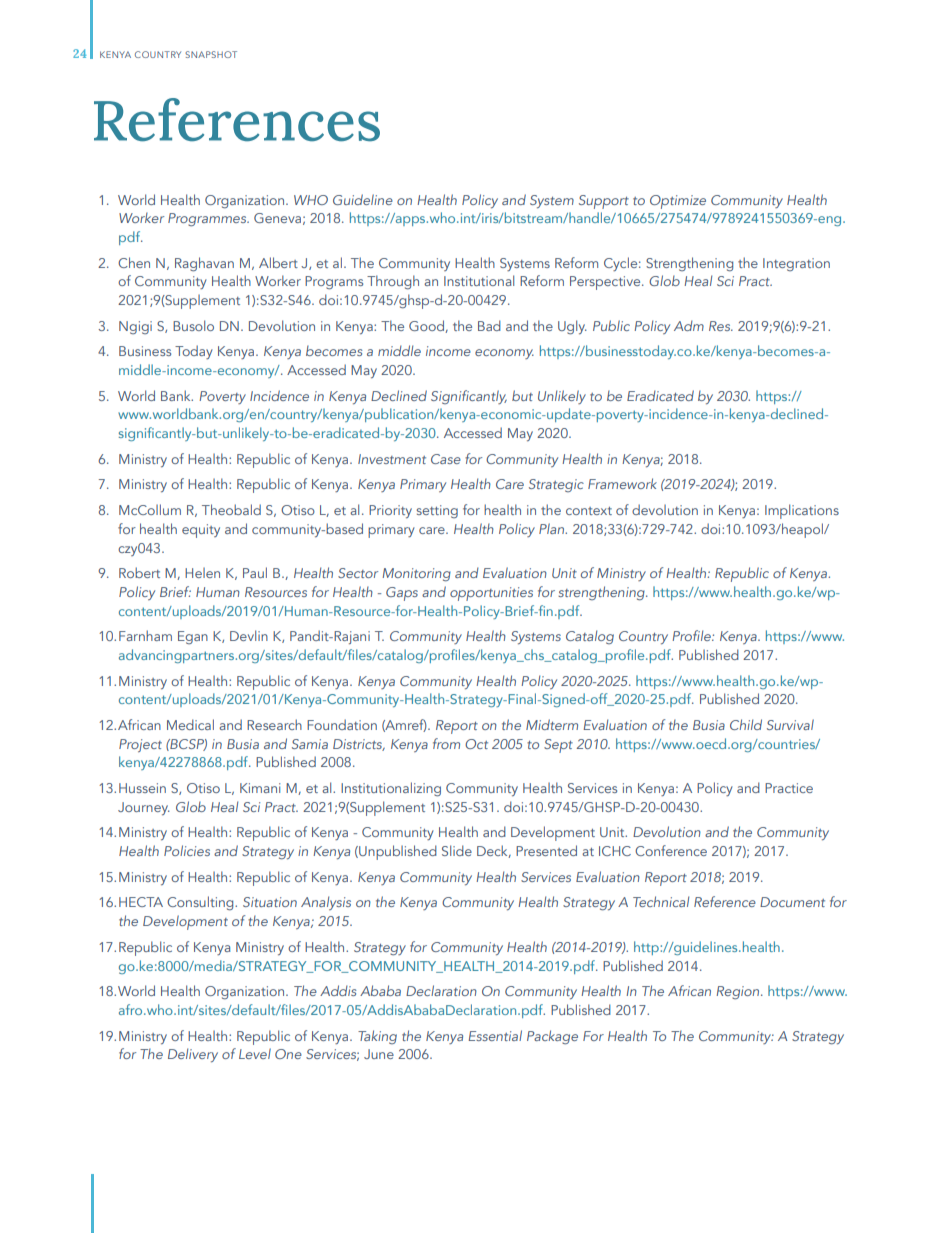 This screenshot has height=1233, width=952. I want to click on SNAPSHOT, so click(211, 54).
